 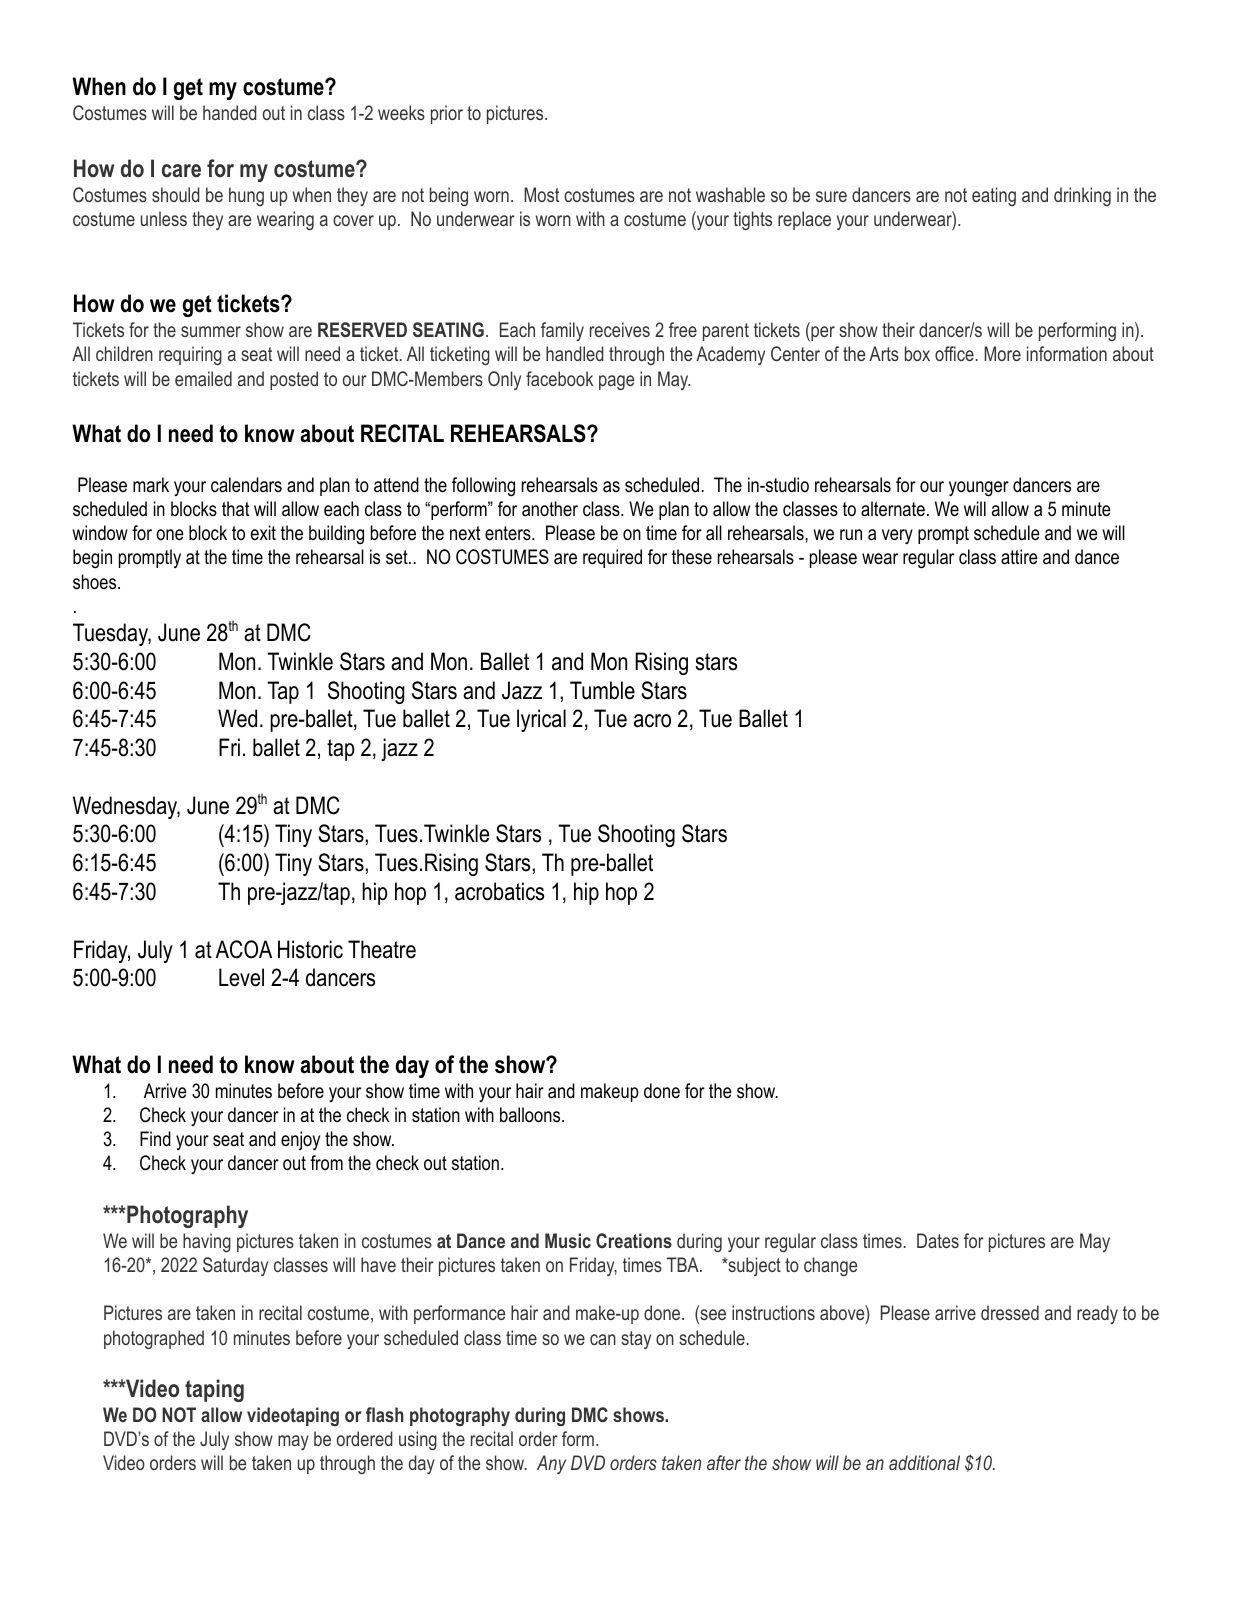 What do you see at coordinates (1019, 557) in the screenshot?
I see `attire` at bounding box center [1019, 557].
